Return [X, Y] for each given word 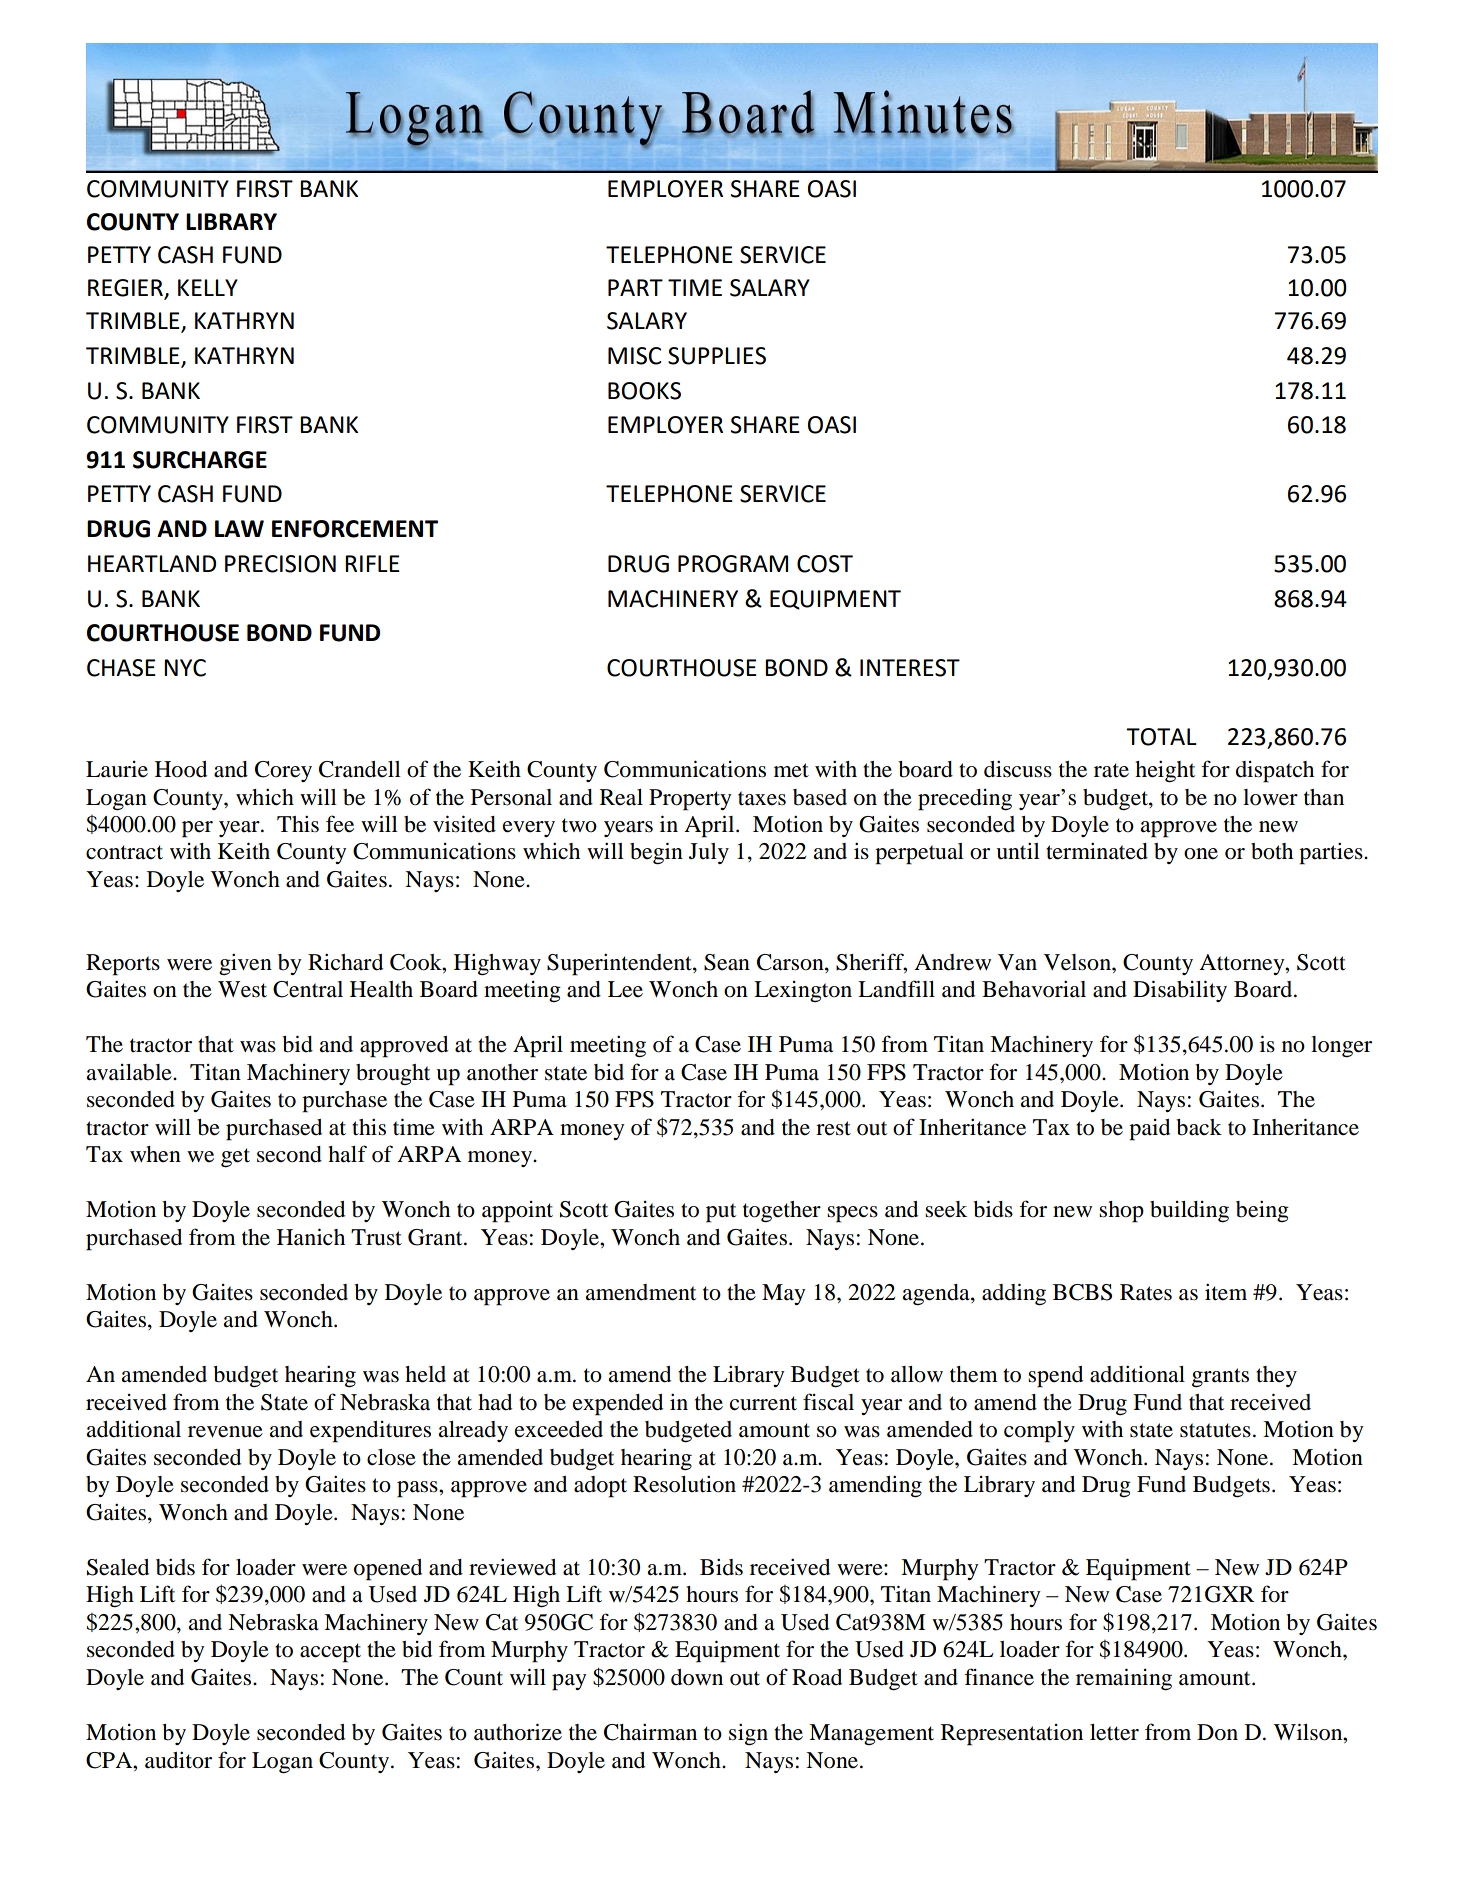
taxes [762, 798]
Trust [376, 1237]
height [1165, 771]
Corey [283, 771]
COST [825, 564]
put [721, 1213]
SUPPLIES [717, 356]
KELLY [208, 287]
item [1226, 1292]
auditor [178, 1760]
